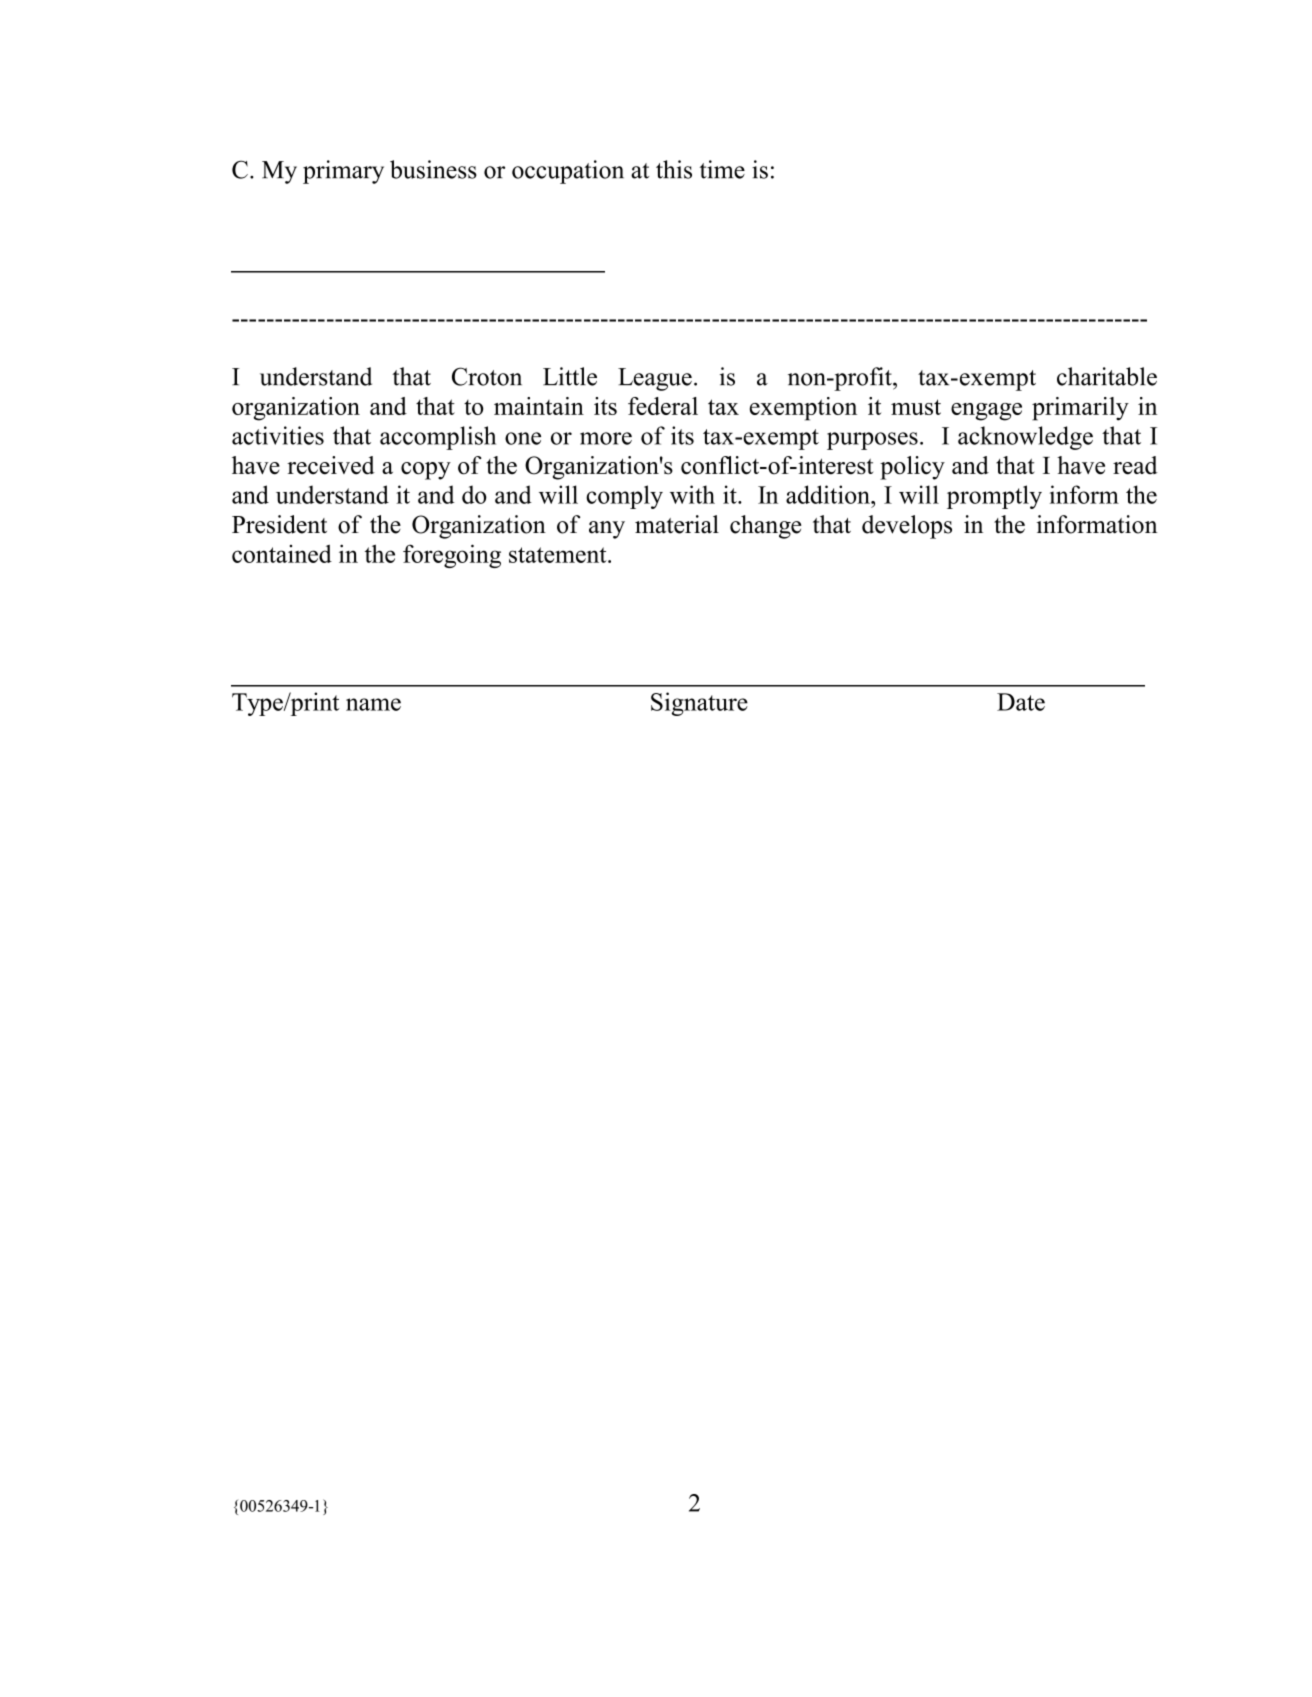 This screenshot has width=1312, height=1697. I want to click on primary, so click(343, 172).
